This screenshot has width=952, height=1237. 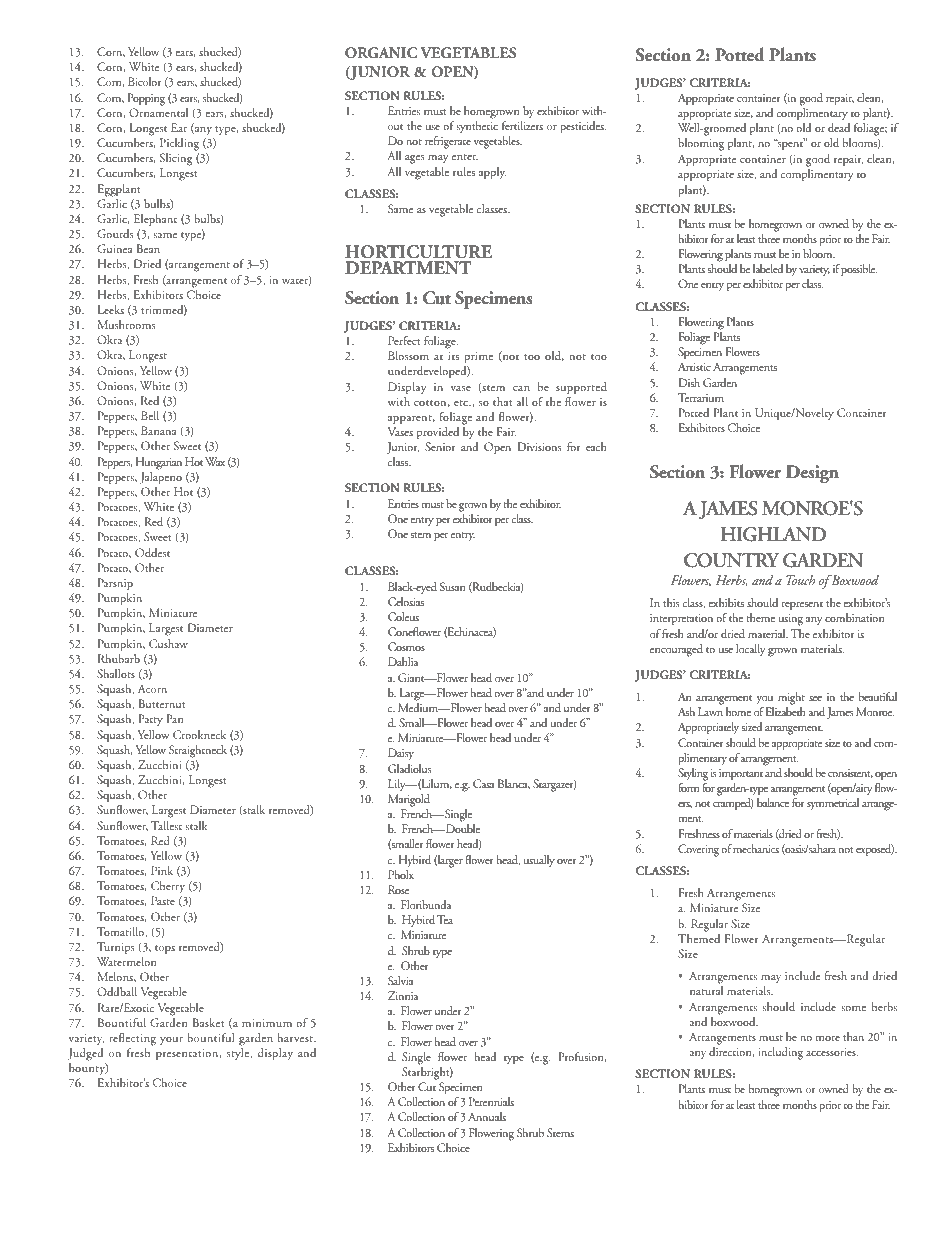 I want to click on Touch, so click(x=800, y=580).
